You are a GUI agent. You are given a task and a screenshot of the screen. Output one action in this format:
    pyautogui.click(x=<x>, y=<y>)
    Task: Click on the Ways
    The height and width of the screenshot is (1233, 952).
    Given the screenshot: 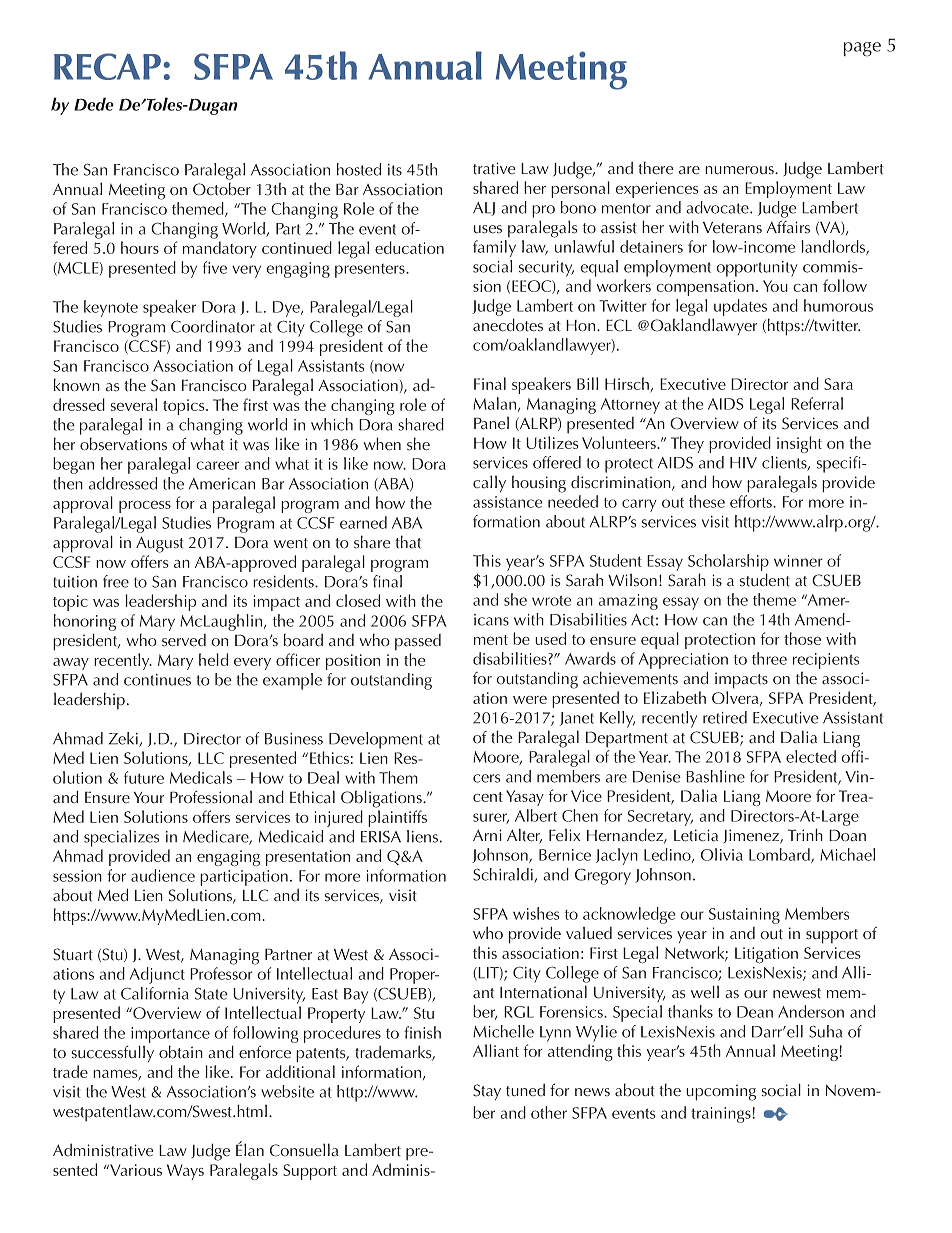 What is the action you would take?
    pyautogui.click(x=185, y=1172)
